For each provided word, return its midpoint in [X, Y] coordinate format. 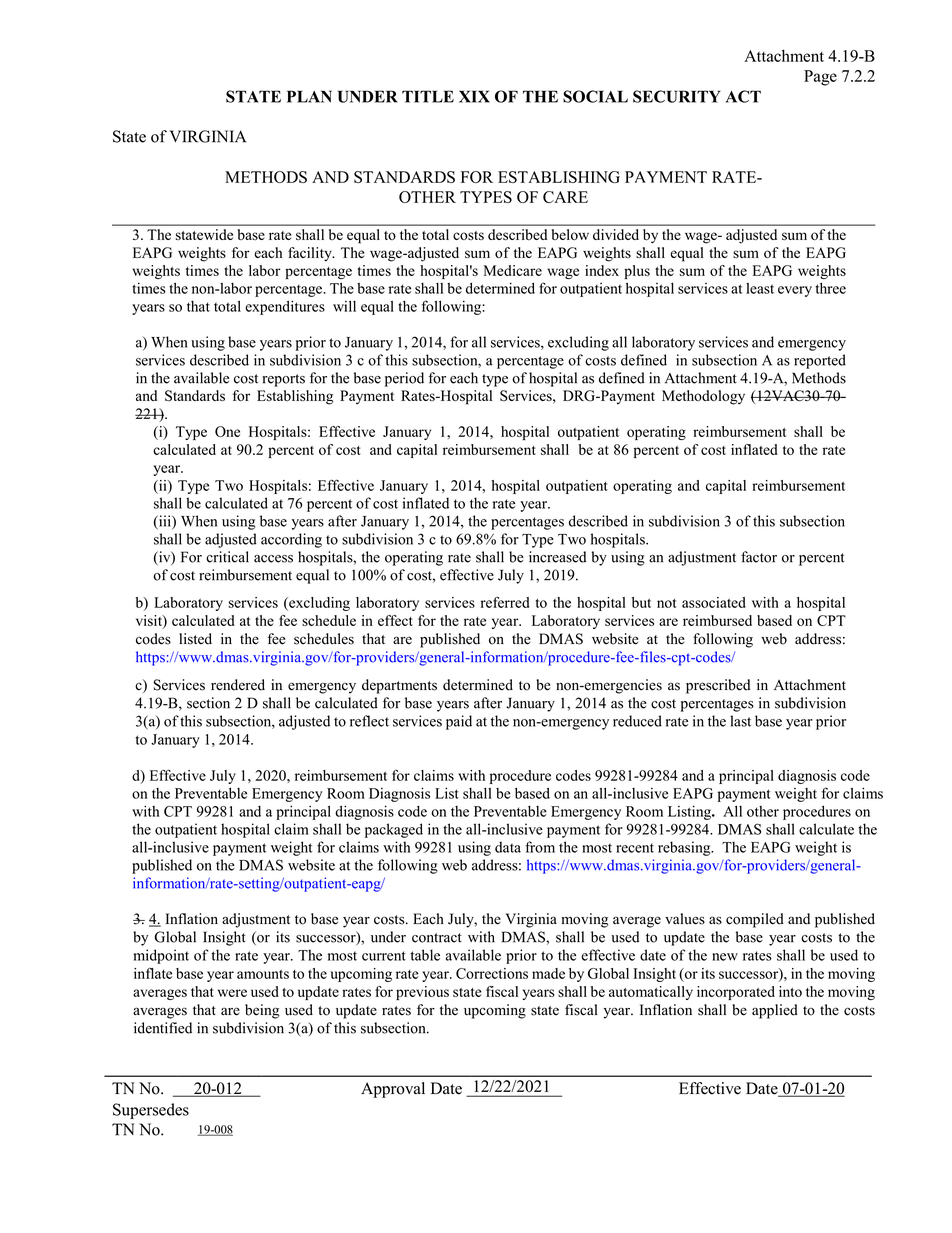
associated [714, 602]
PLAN [309, 96]
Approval [393, 1090]
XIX [474, 96]
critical [227, 557]
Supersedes [151, 1111]
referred [505, 602]
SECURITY [677, 96]
